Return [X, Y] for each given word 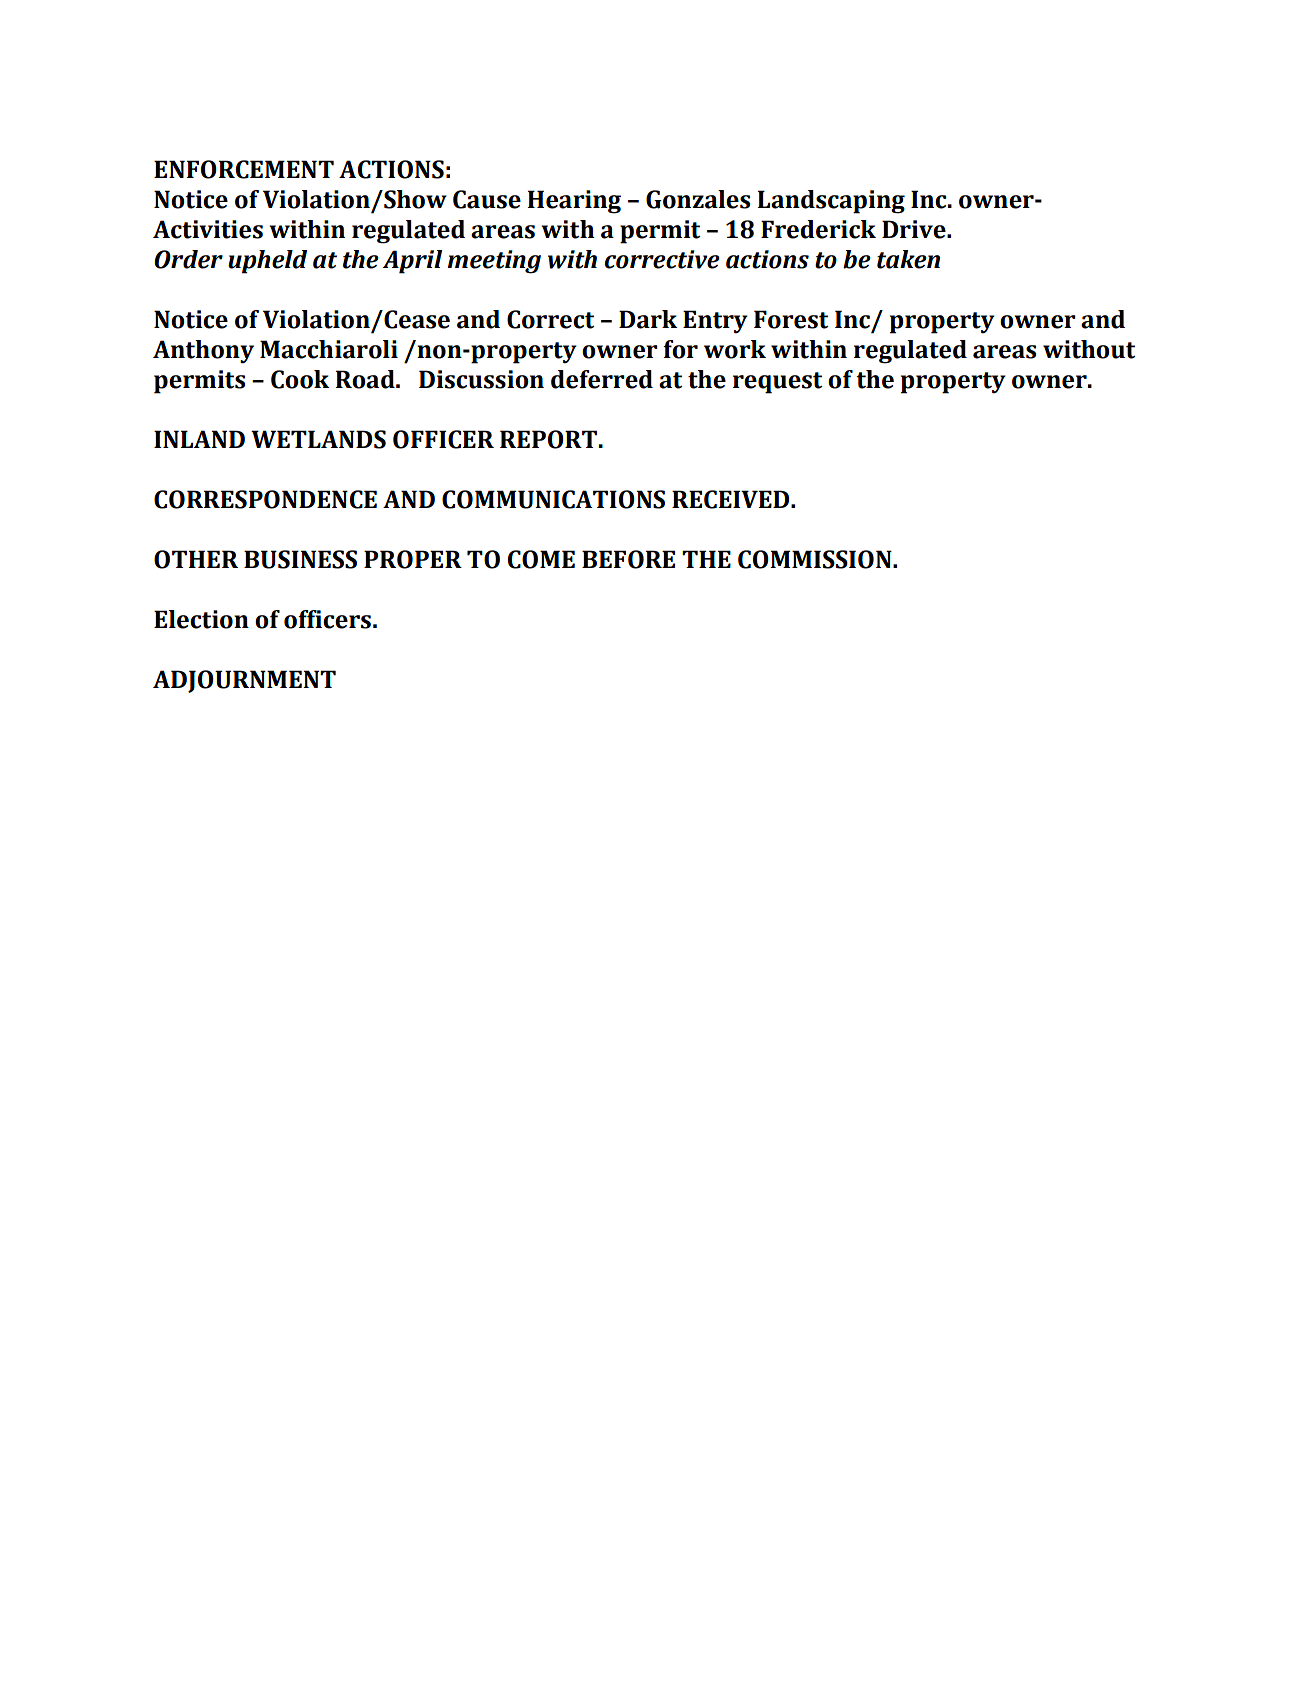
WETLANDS [318, 439]
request [777, 383]
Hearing [574, 202]
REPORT [548, 439]
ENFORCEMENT [244, 169]
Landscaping [831, 202]
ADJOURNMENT [244, 681]
